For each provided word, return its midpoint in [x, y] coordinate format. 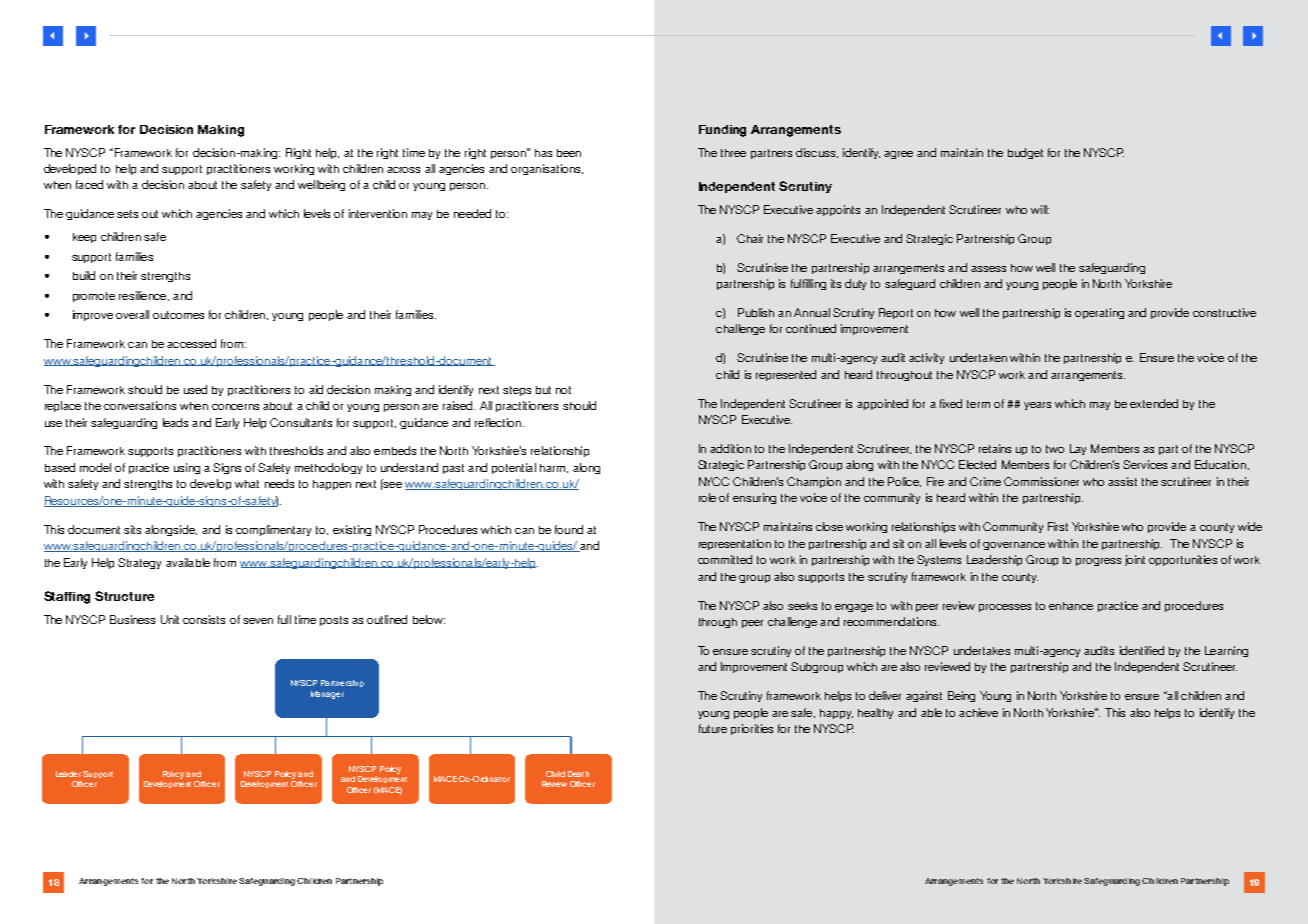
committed [725, 559]
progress [1098, 562]
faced [89, 184]
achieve [978, 712]
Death [578, 774]
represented [786, 375]
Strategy [139, 563]
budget [1025, 153]
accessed [191, 343]
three [733, 153]
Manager [327, 695]
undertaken [978, 357]
